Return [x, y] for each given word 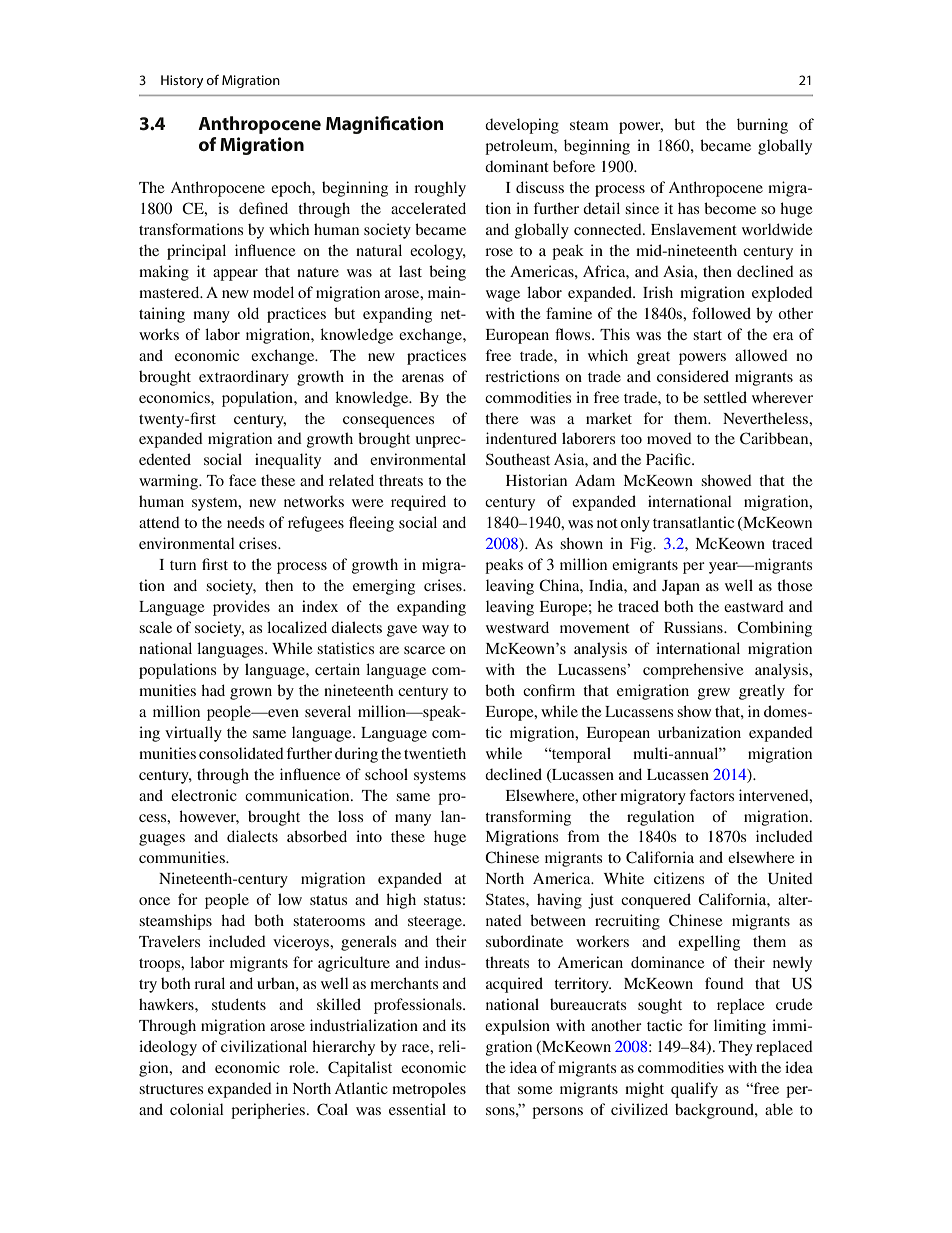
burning [762, 126]
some [535, 1090]
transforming [528, 818]
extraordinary [244, 378]
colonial [197, 1109]
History [182, 81]
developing [522, 126]
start [707, 335]
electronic [204, 795]
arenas [423, 378]
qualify [694, 1090]
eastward [754, 606]
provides [241, 608]
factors [711, 795]
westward [517, 627]
